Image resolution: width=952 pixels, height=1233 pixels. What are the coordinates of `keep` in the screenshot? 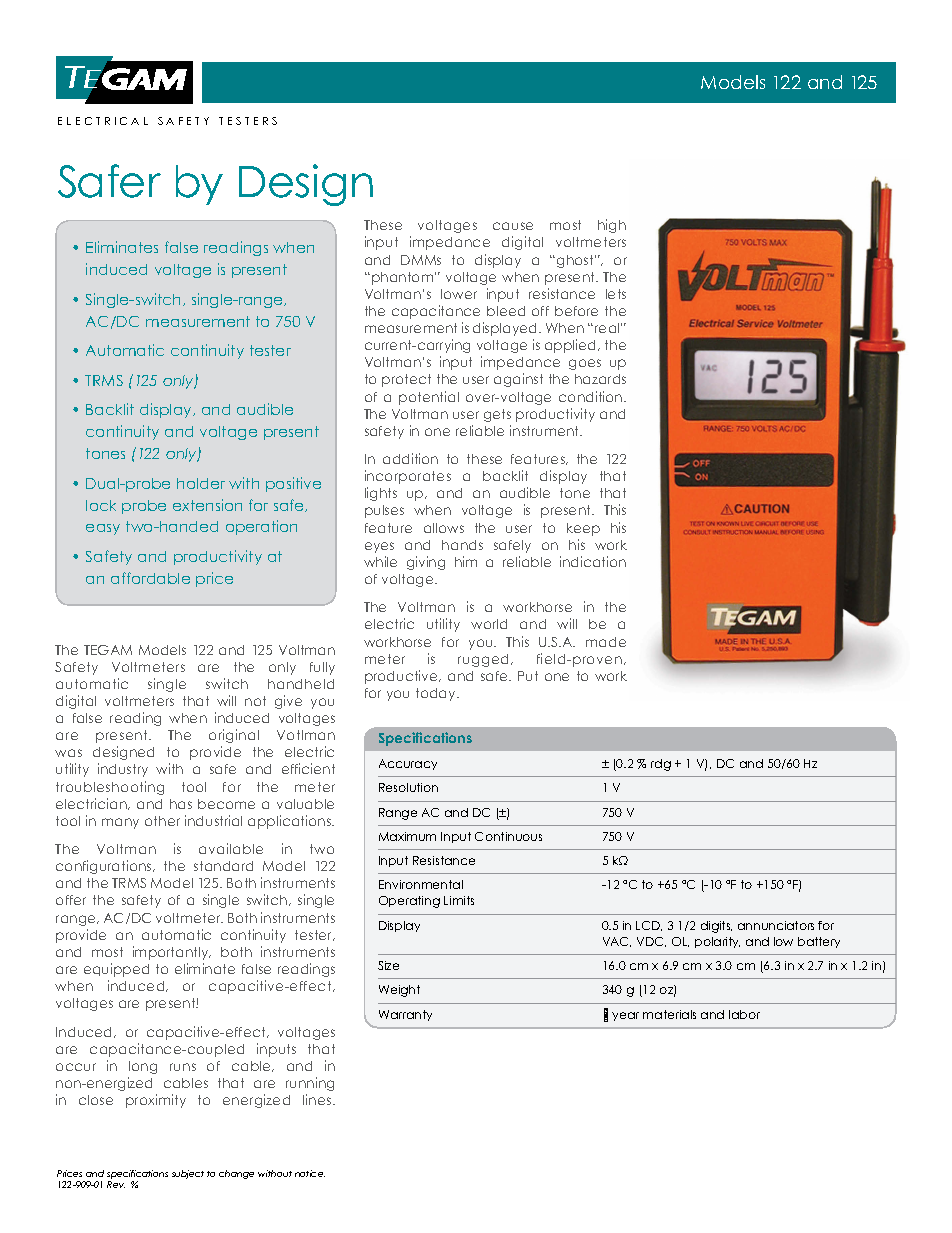 It's located at (583, 529).
